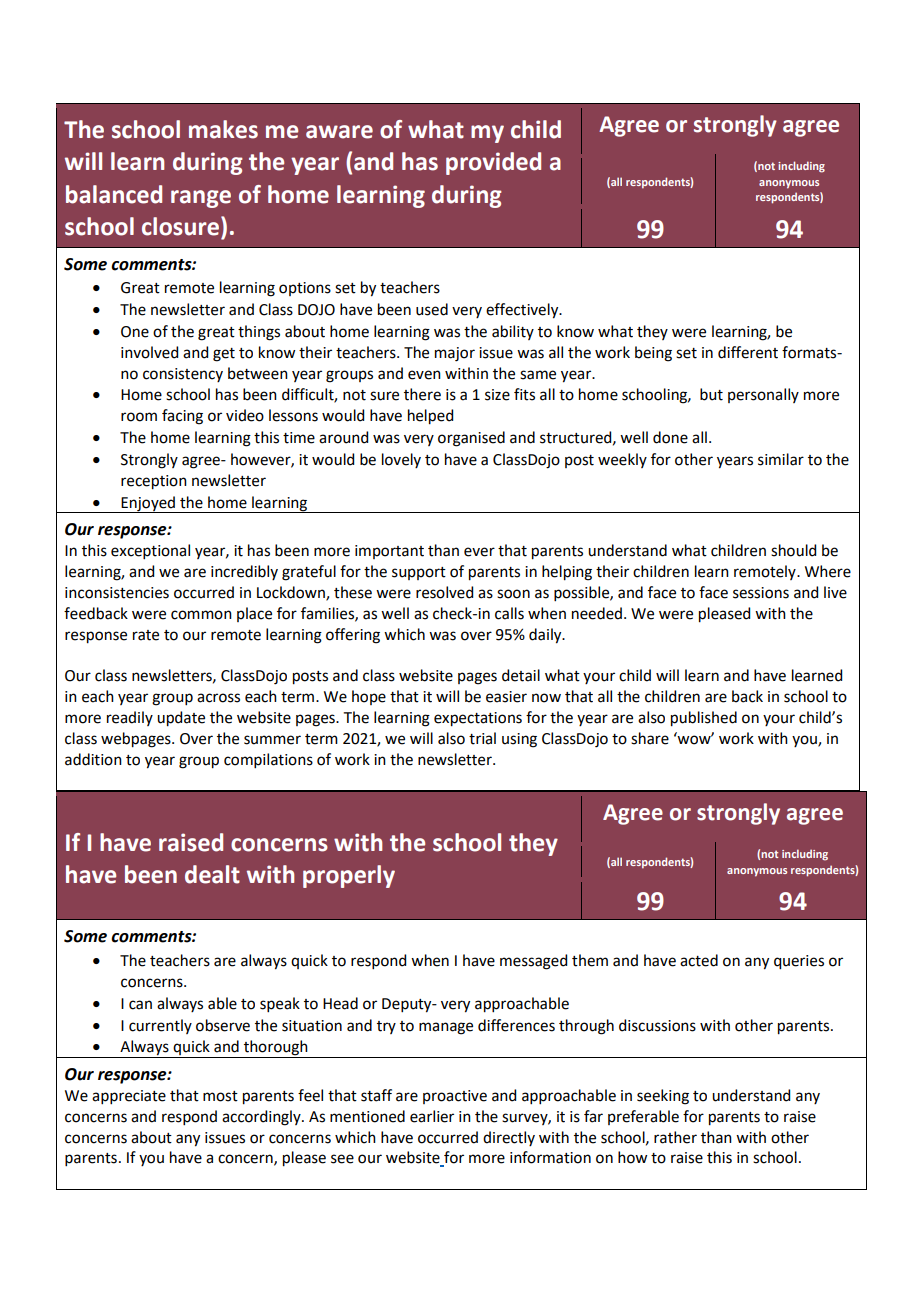 The width and height of the image is (924, 1308). Describe the element at coordinates (220, 1096) in the image. I see `most` at that location.
